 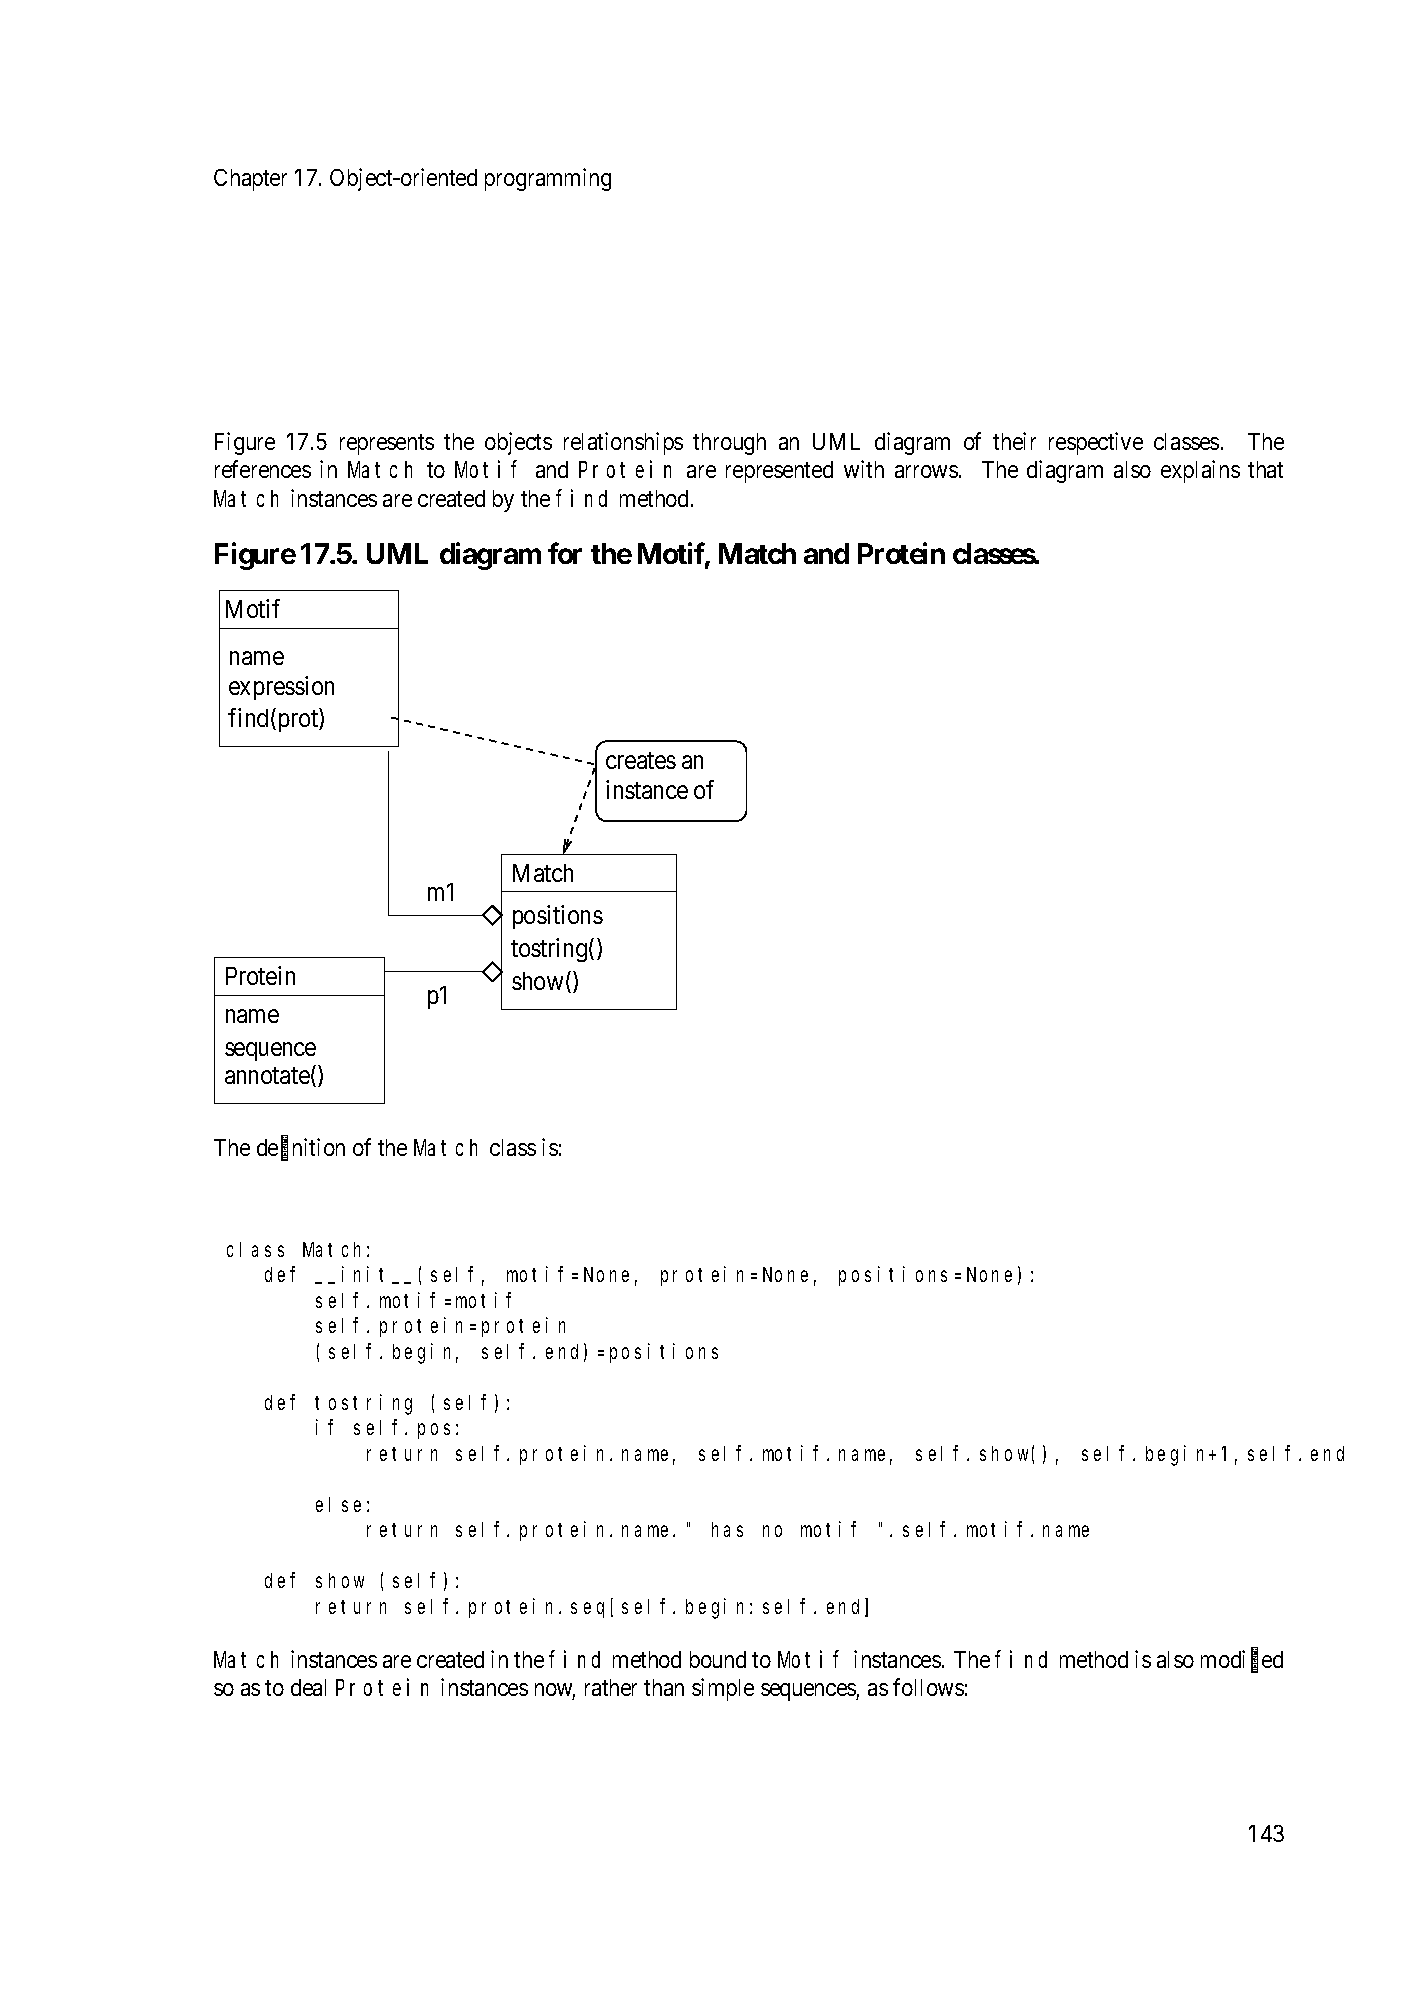 I want to click on deal, so click(x=308, y=1687).
